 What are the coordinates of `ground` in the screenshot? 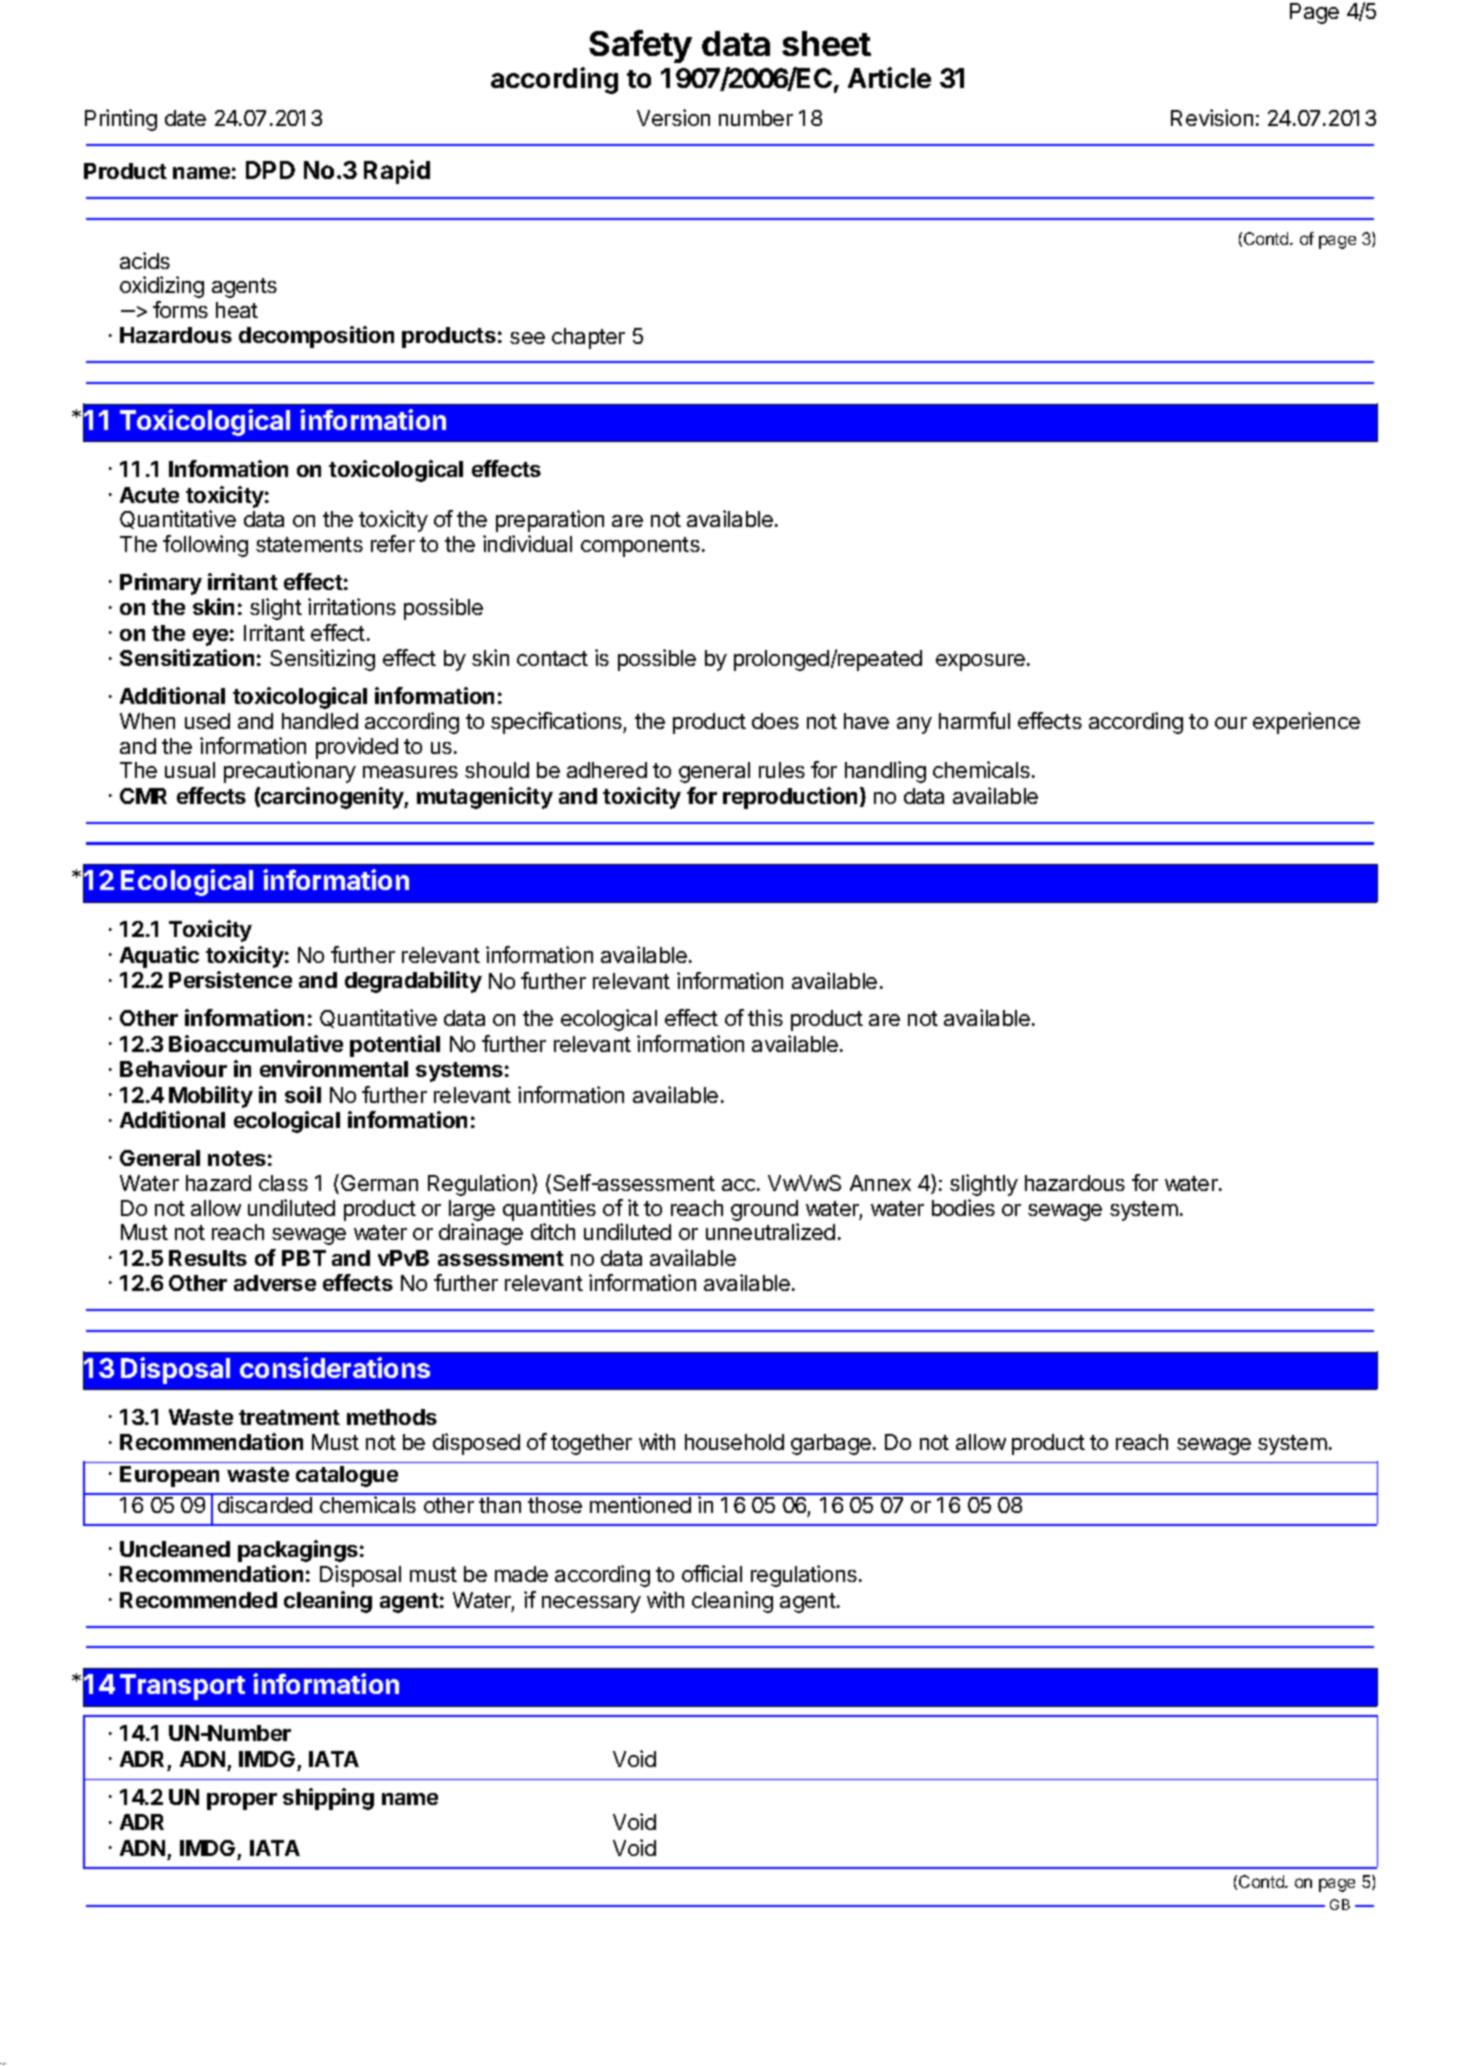 It's located at (764, 1210).
